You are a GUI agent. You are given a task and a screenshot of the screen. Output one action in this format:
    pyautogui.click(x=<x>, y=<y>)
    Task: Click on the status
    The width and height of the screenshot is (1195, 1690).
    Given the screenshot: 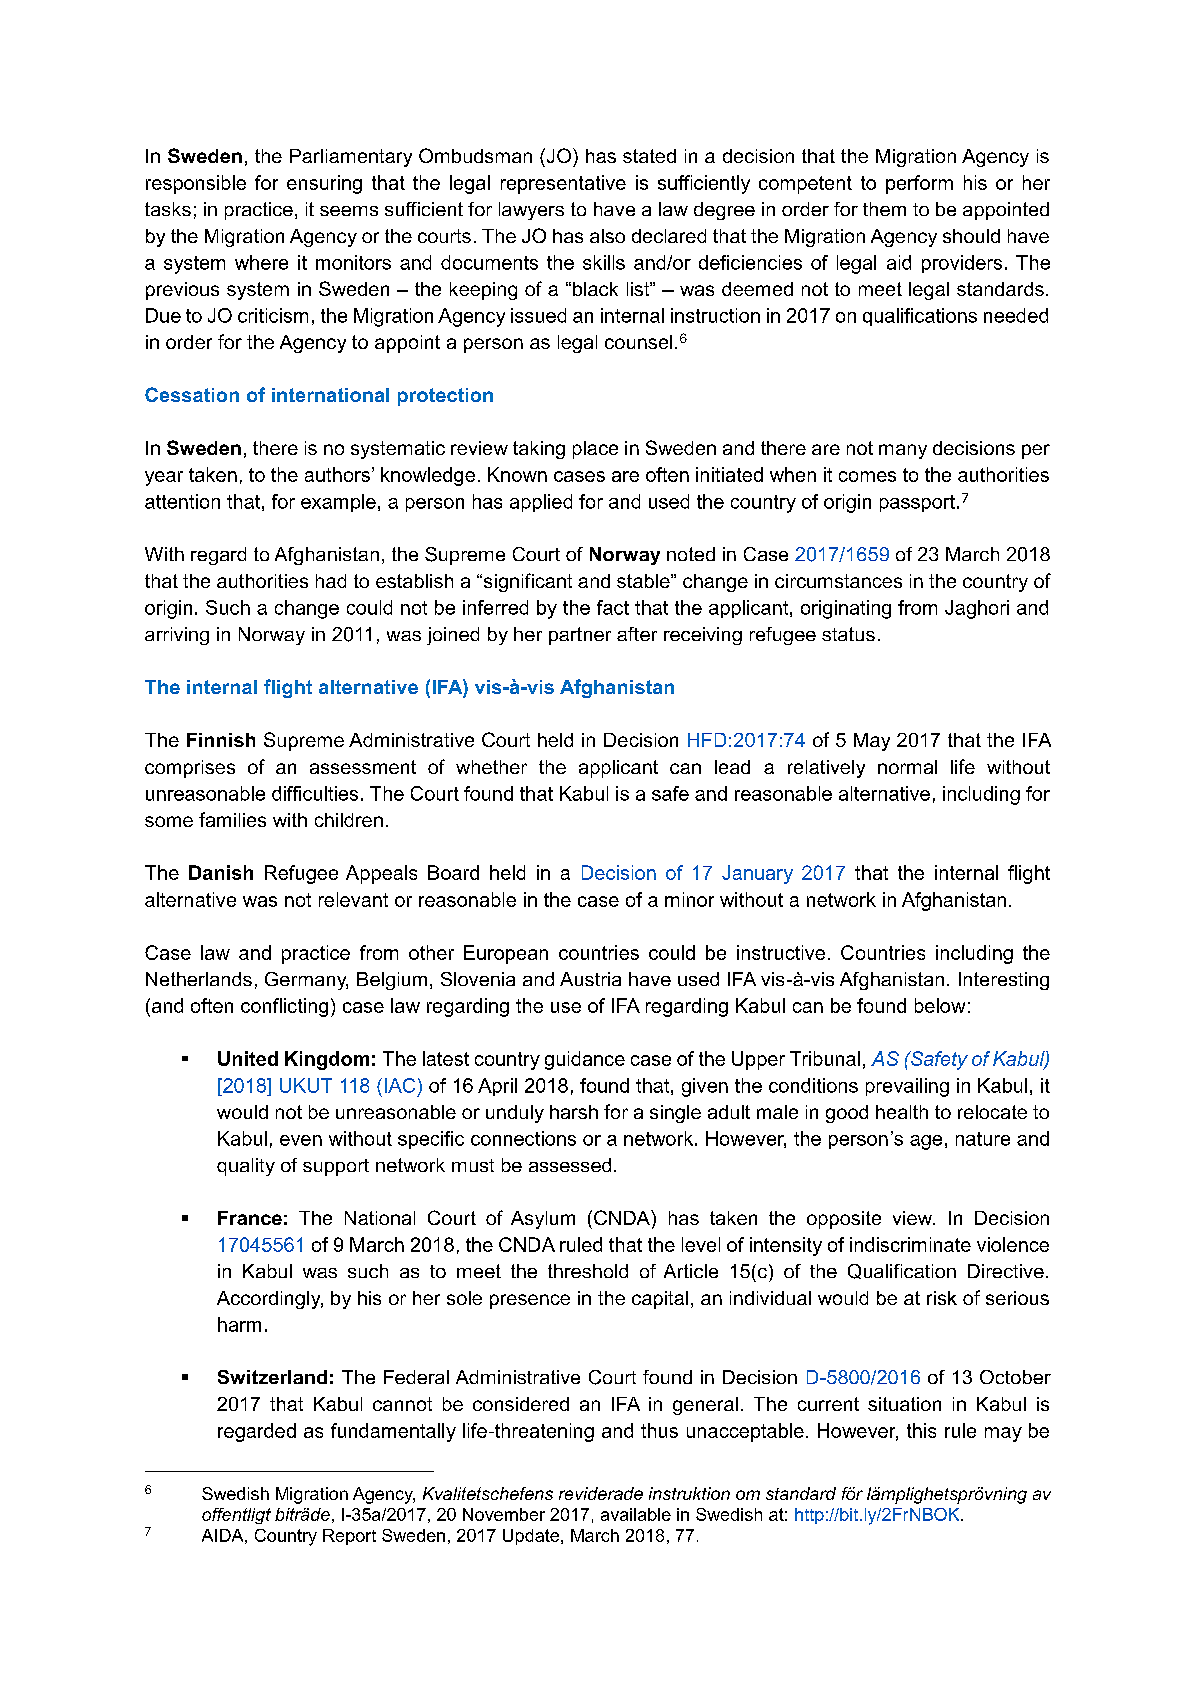 What is the action you would take?
    pyautogui.click(x=848, y=634)
